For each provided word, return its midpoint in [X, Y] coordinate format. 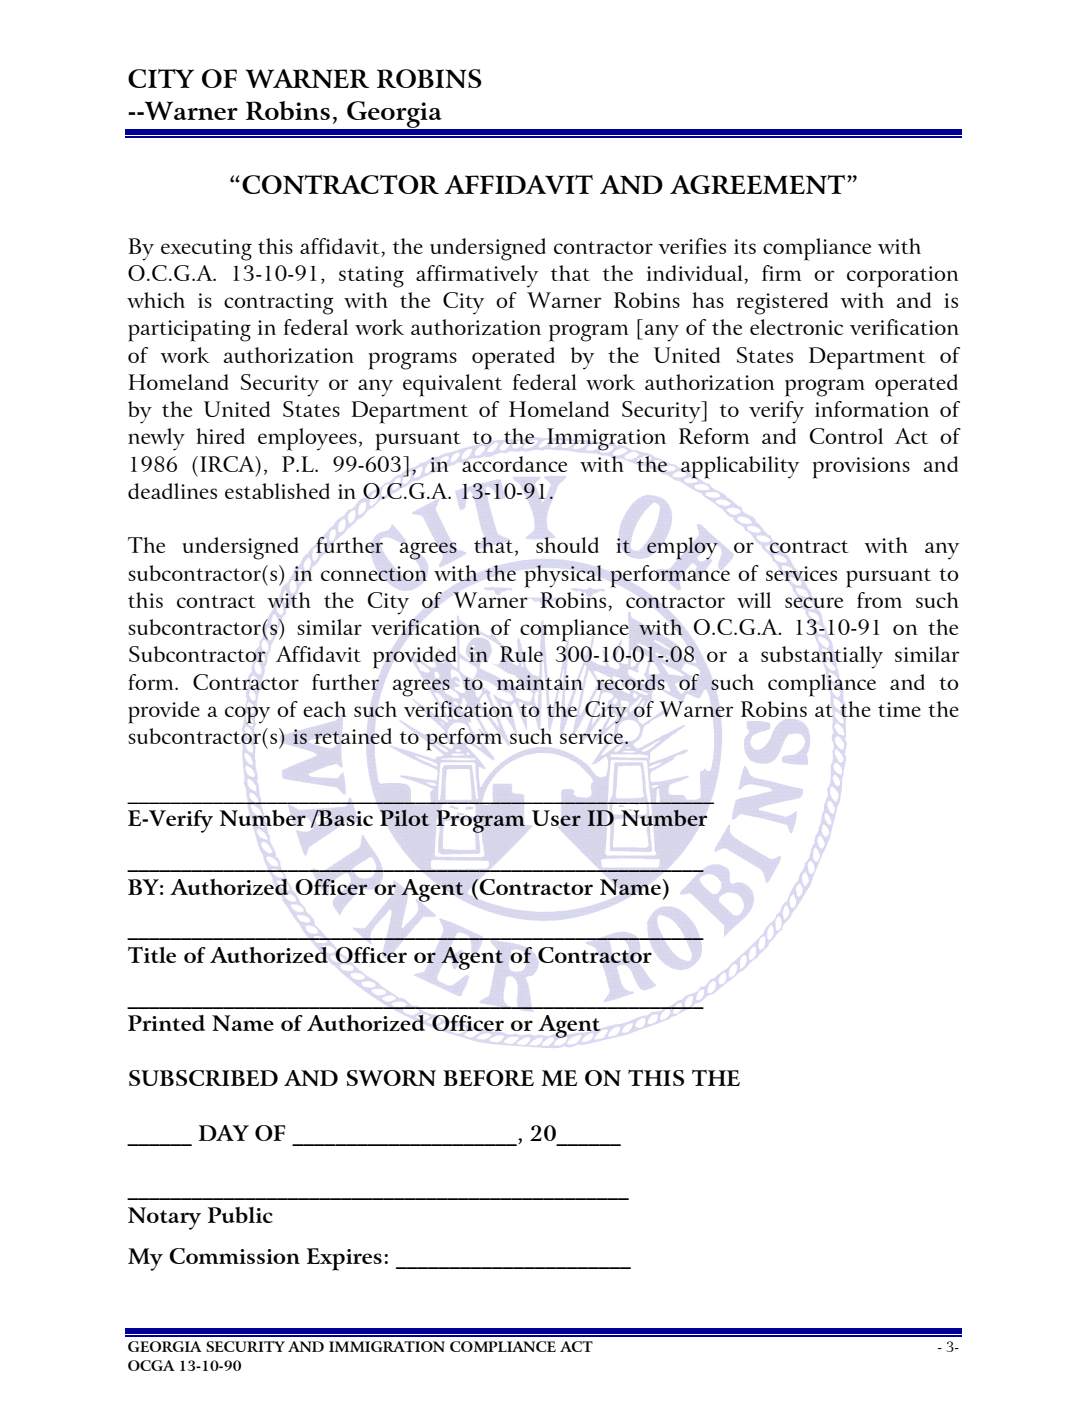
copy [247, 715]
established [277, 491]
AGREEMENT [759, 184]
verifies [692, 246]
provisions [861, 468]
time [899, 709]
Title [152, 955]
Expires [344, 1259]
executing [206, 250]
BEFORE [488, 1078]
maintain [539, 682]
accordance [514, 464]
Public [240, 1215]
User [556, 818]
